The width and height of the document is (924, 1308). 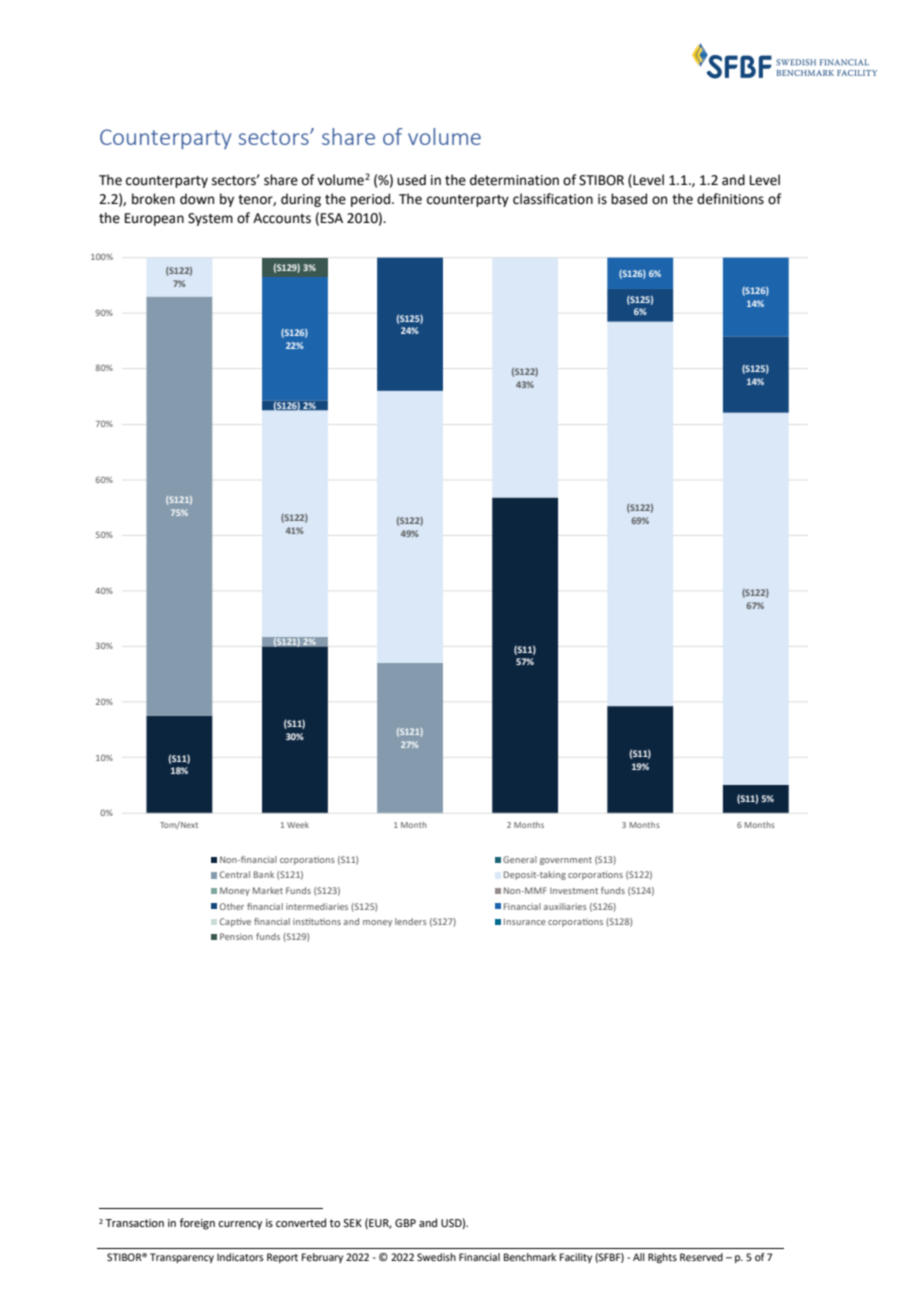 I want to click on used, so click(x=411, y=180).
